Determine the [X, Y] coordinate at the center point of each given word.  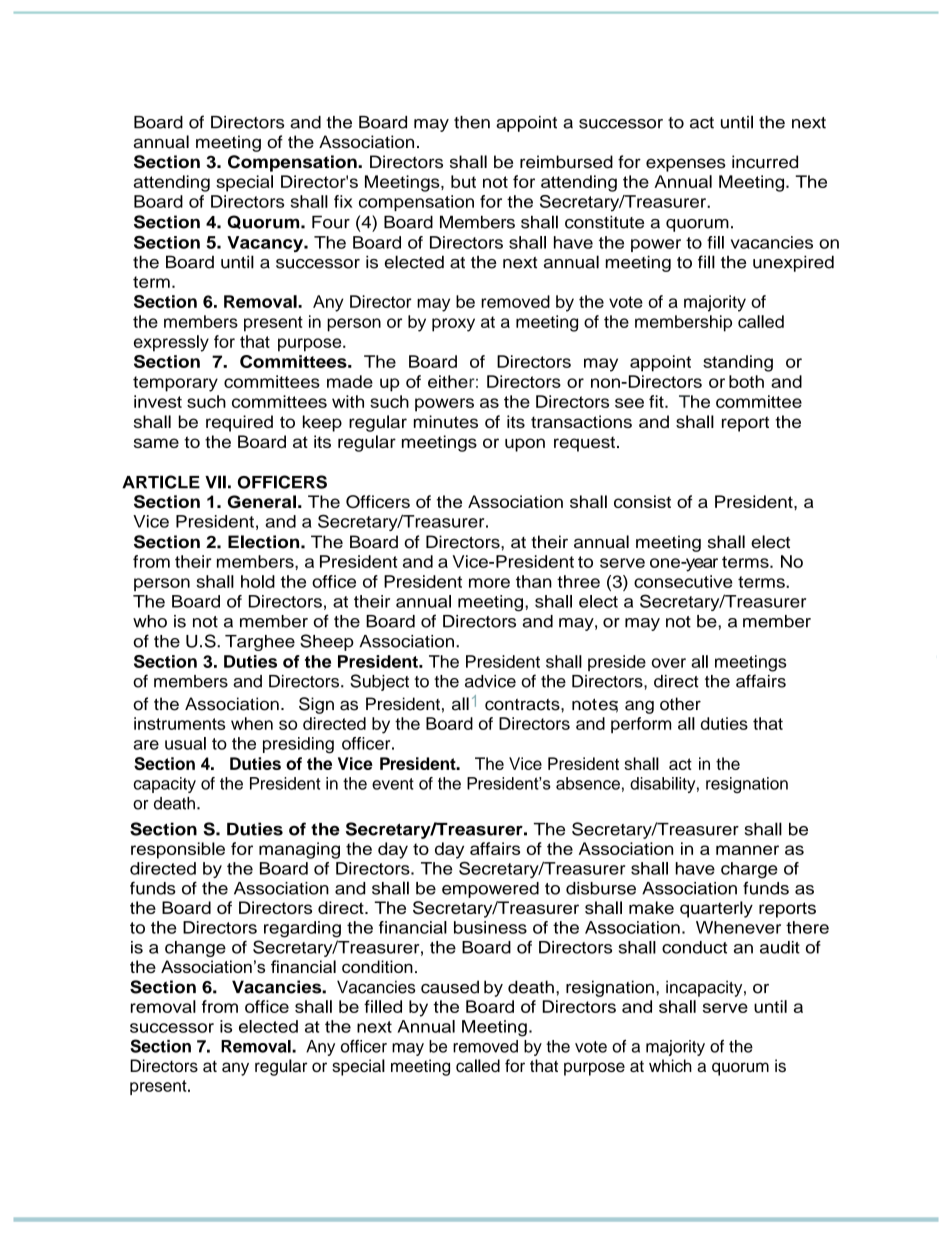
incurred [765, 162]
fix [343, 201]
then [472, 122]
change [195, 949]
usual [185, 743]
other [680, 704]
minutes [446, 421]
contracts [523, 705]
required [239, 423]
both [746, 381]
